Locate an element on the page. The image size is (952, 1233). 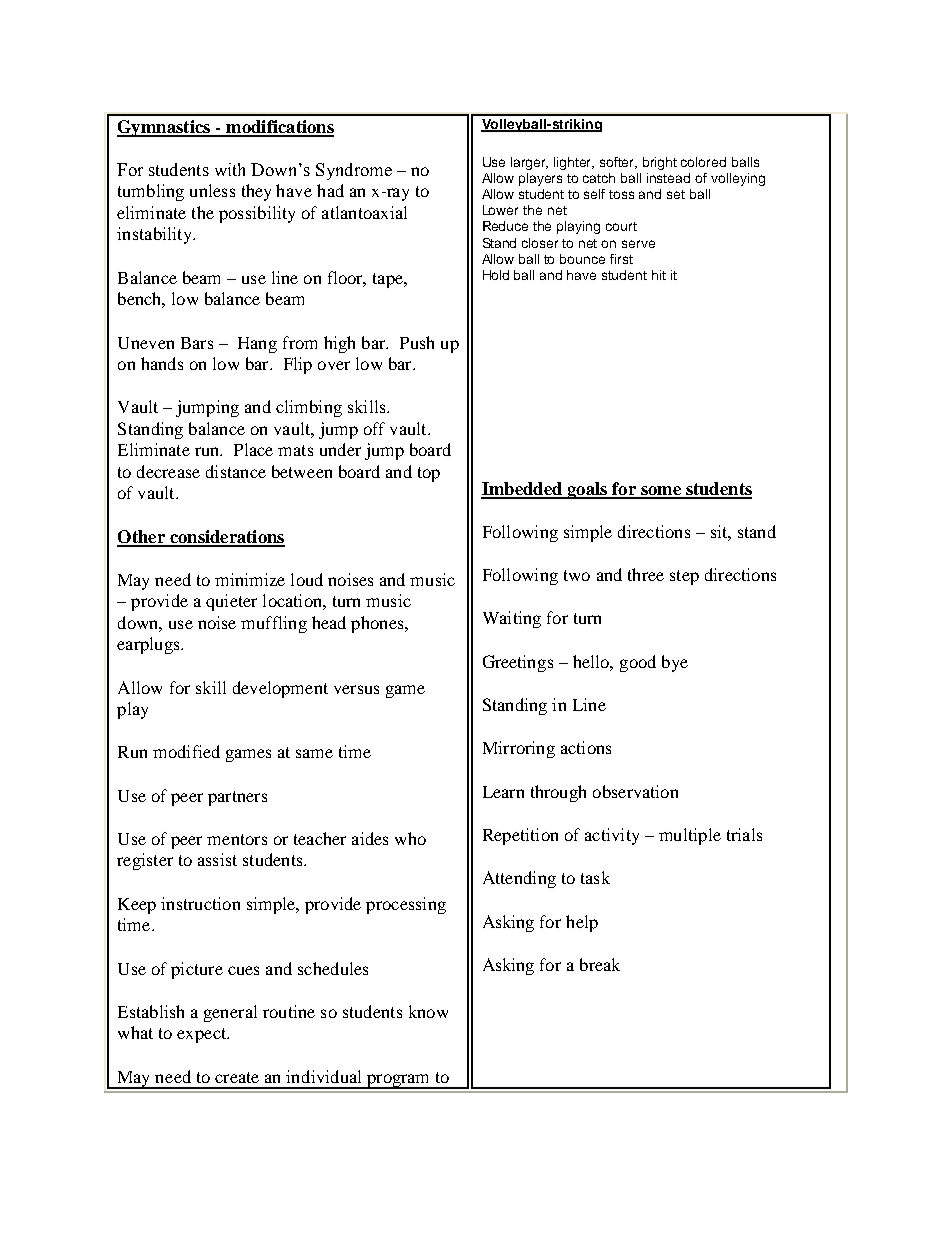
phones is located at coordinates (378, 624).
